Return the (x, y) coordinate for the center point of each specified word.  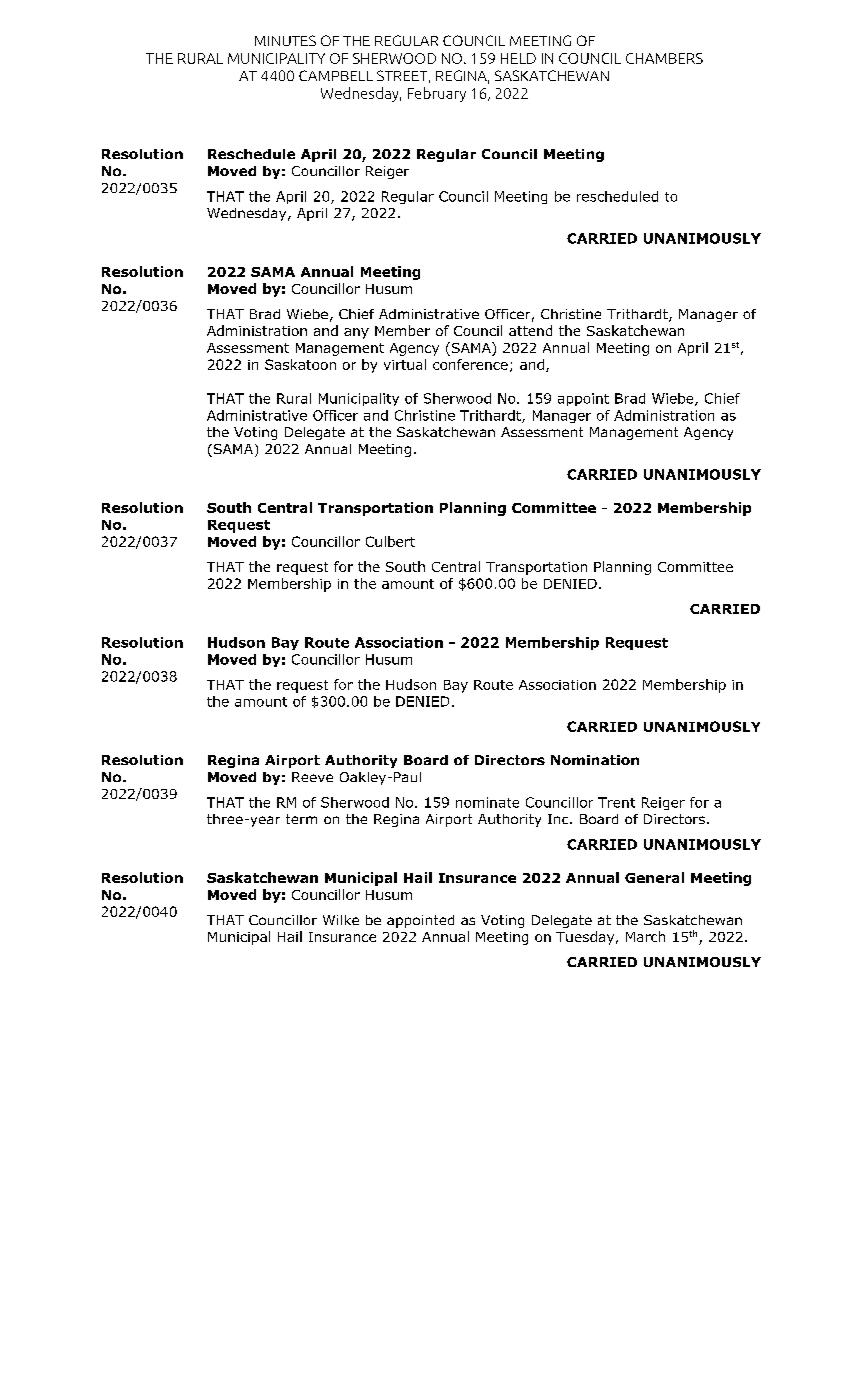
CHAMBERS (664, 58)
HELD (518, 58)
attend (530, 330)
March (645, 936)
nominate (487, 802)
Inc (559, 819)
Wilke (341, 920)
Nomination (595, 760)
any (356, 333)
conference (470, 364)
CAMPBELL (336, 75)
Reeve (312, 777)
